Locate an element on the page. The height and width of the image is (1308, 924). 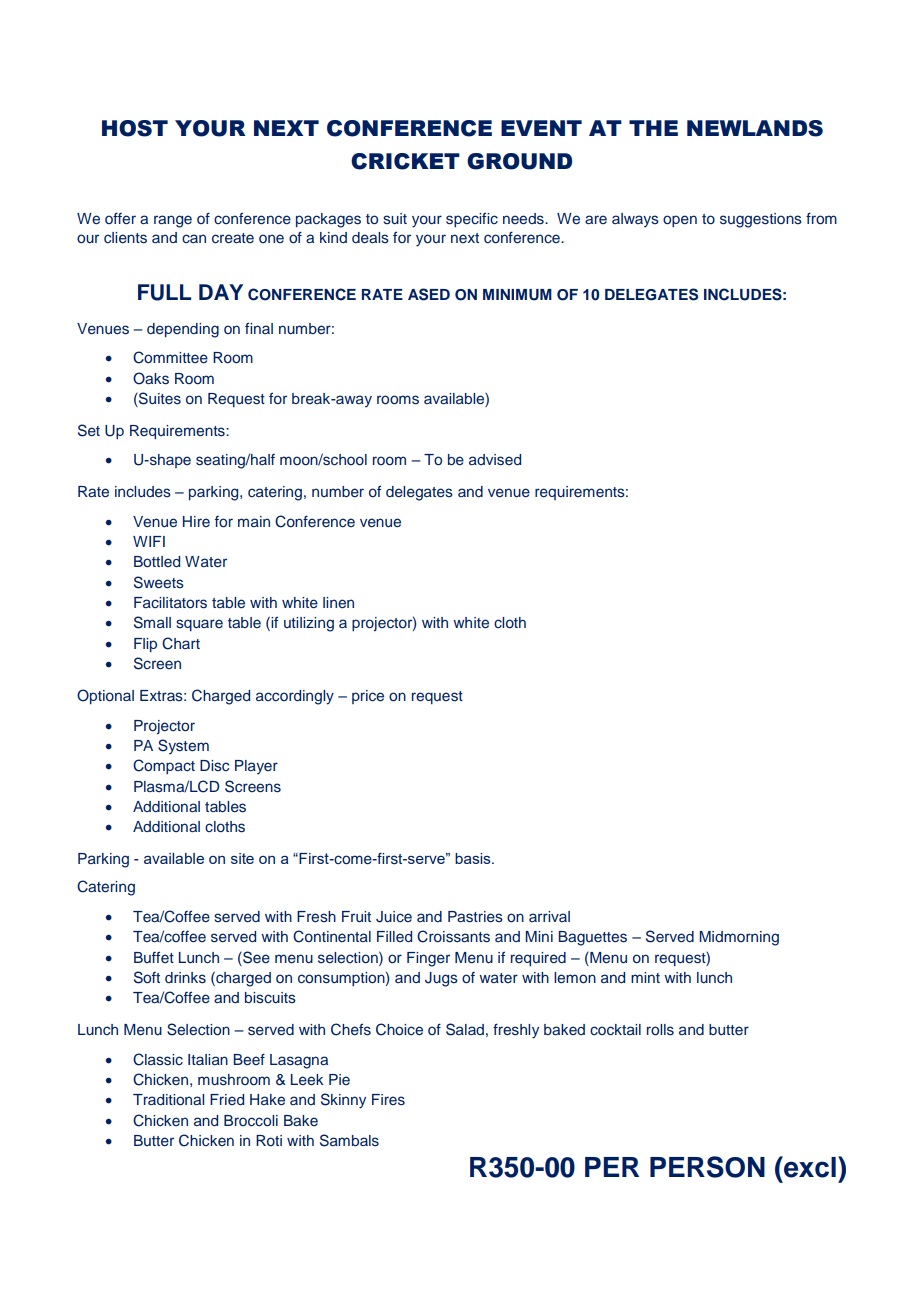
advised is located at coordinates (495, 460).
